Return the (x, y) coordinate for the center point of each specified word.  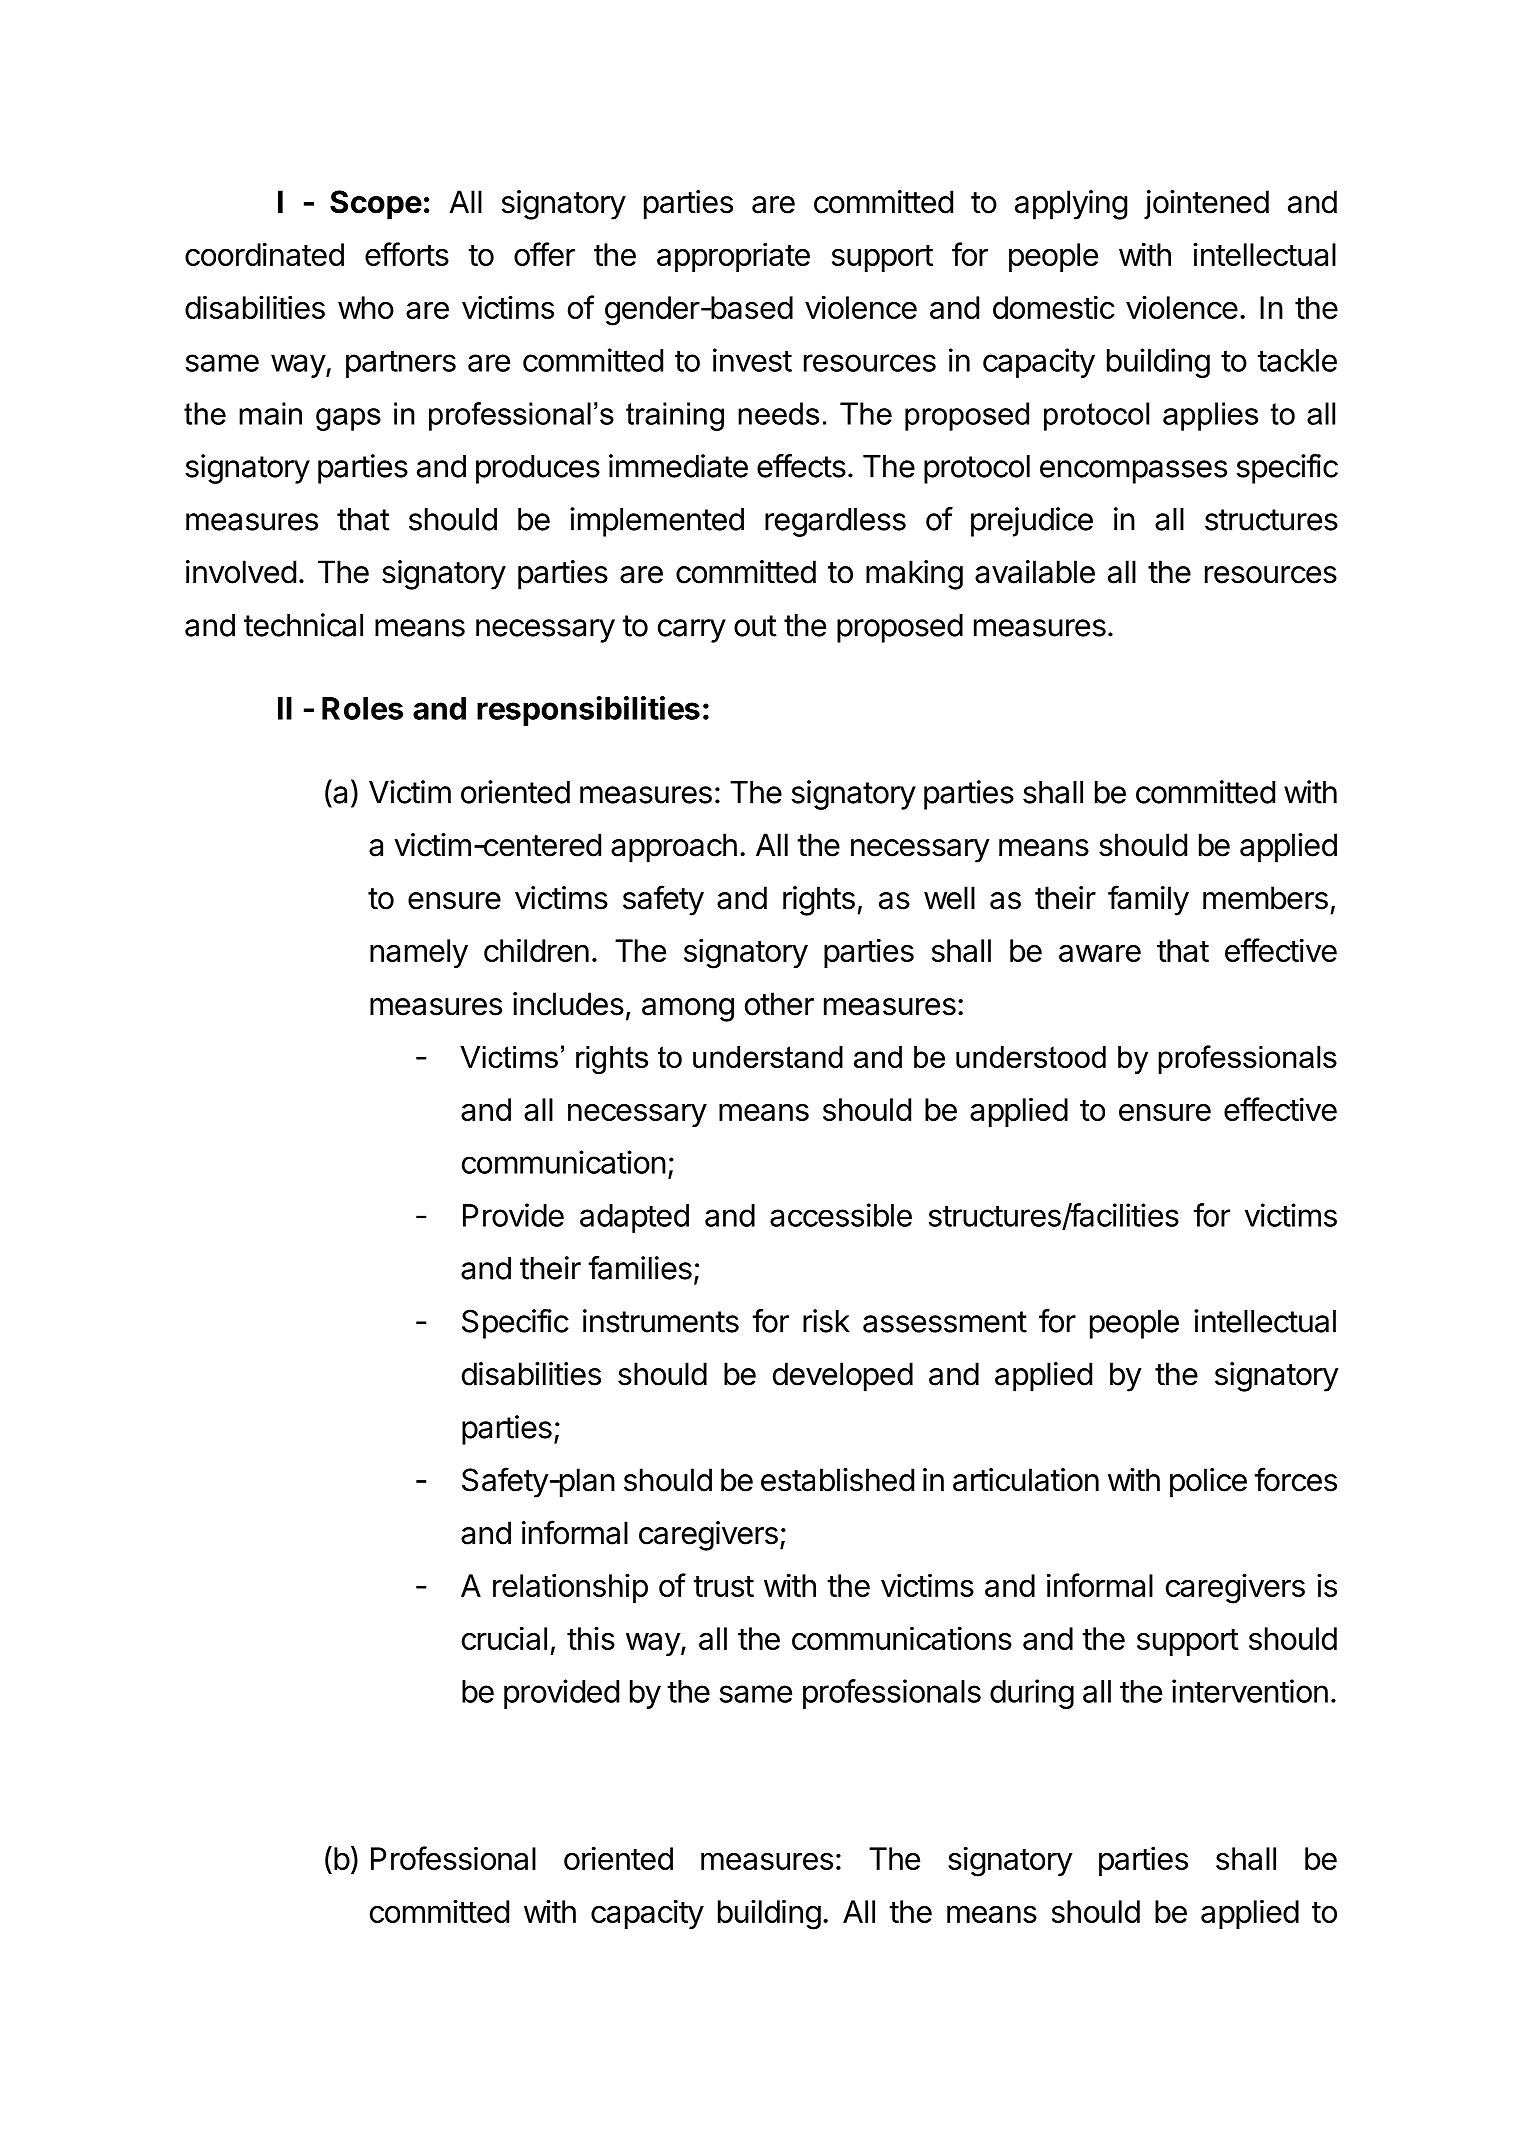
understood (1031, 1056)
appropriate (733, 257)
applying (1071, 205)
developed (843, 1377)
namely (419, 953)
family (1148, 900)
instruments (661, 1321)
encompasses (1133, 472)
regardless (835, 522)
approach (674, 848)
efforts (407, 254)
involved (241, 572)
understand (768, 1056)
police (1208, 1483)
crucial (504, 1638)
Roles (362, 708)
